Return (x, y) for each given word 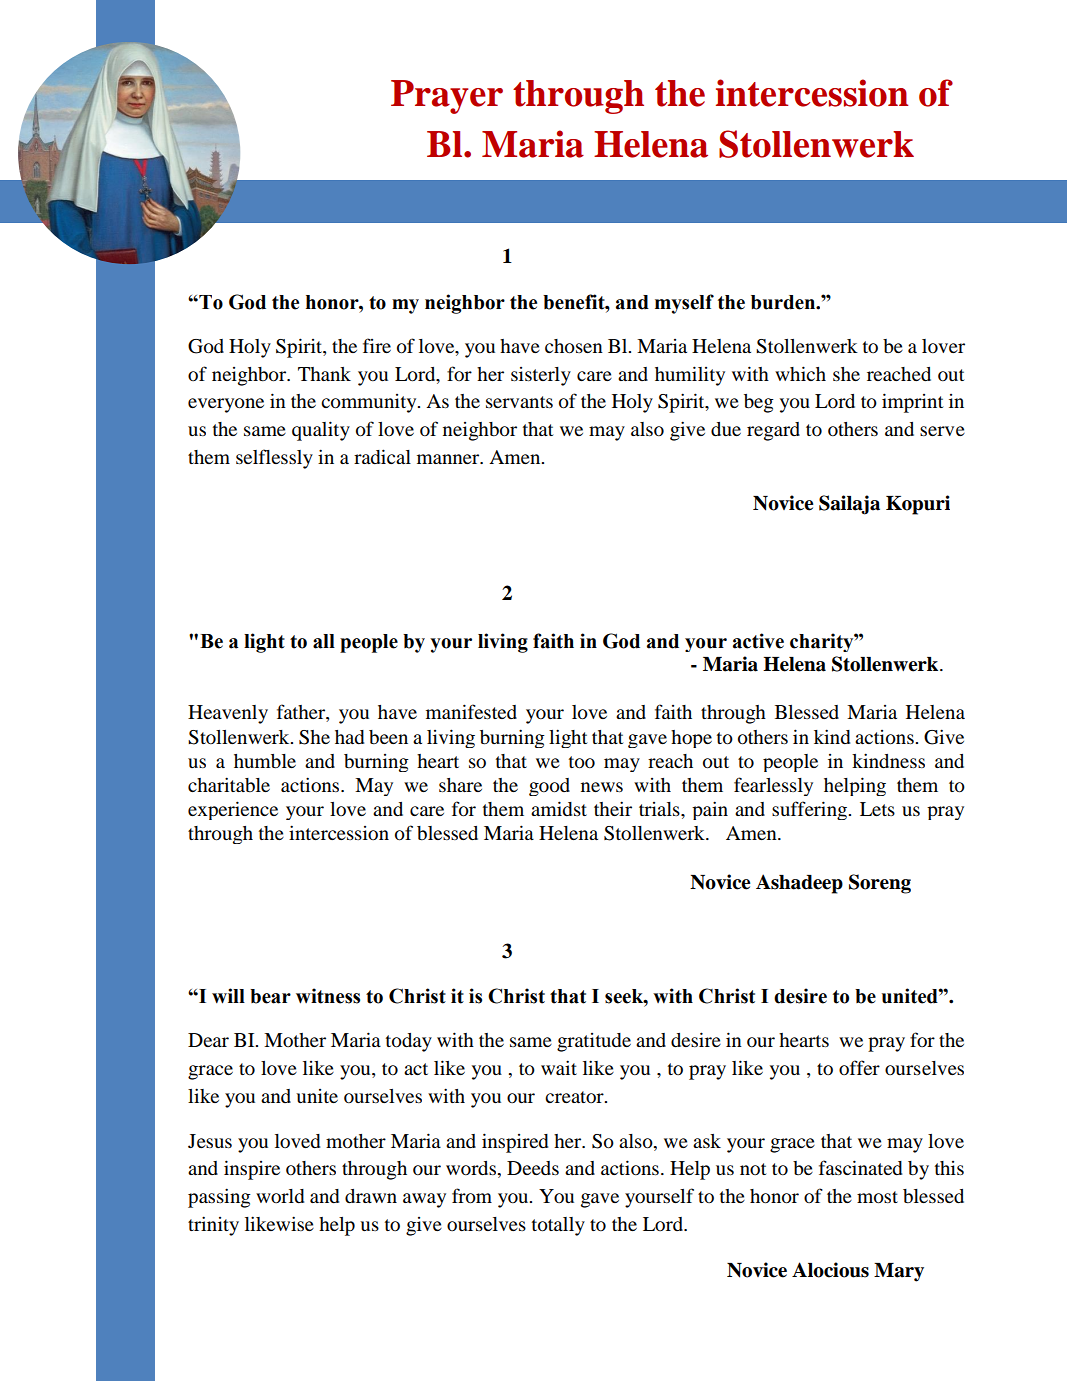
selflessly (274, 459)
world (280, 1196)
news (602, 787)
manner (449, 459)
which (800, 373)
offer (859, 1067)
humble (265, 761)
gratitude (594, 1042)
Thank (324, 374)
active (758, 641)
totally (558, 1226)
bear (270, 996)
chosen (574, 346)
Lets (877, 809)
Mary (899, 1272)
